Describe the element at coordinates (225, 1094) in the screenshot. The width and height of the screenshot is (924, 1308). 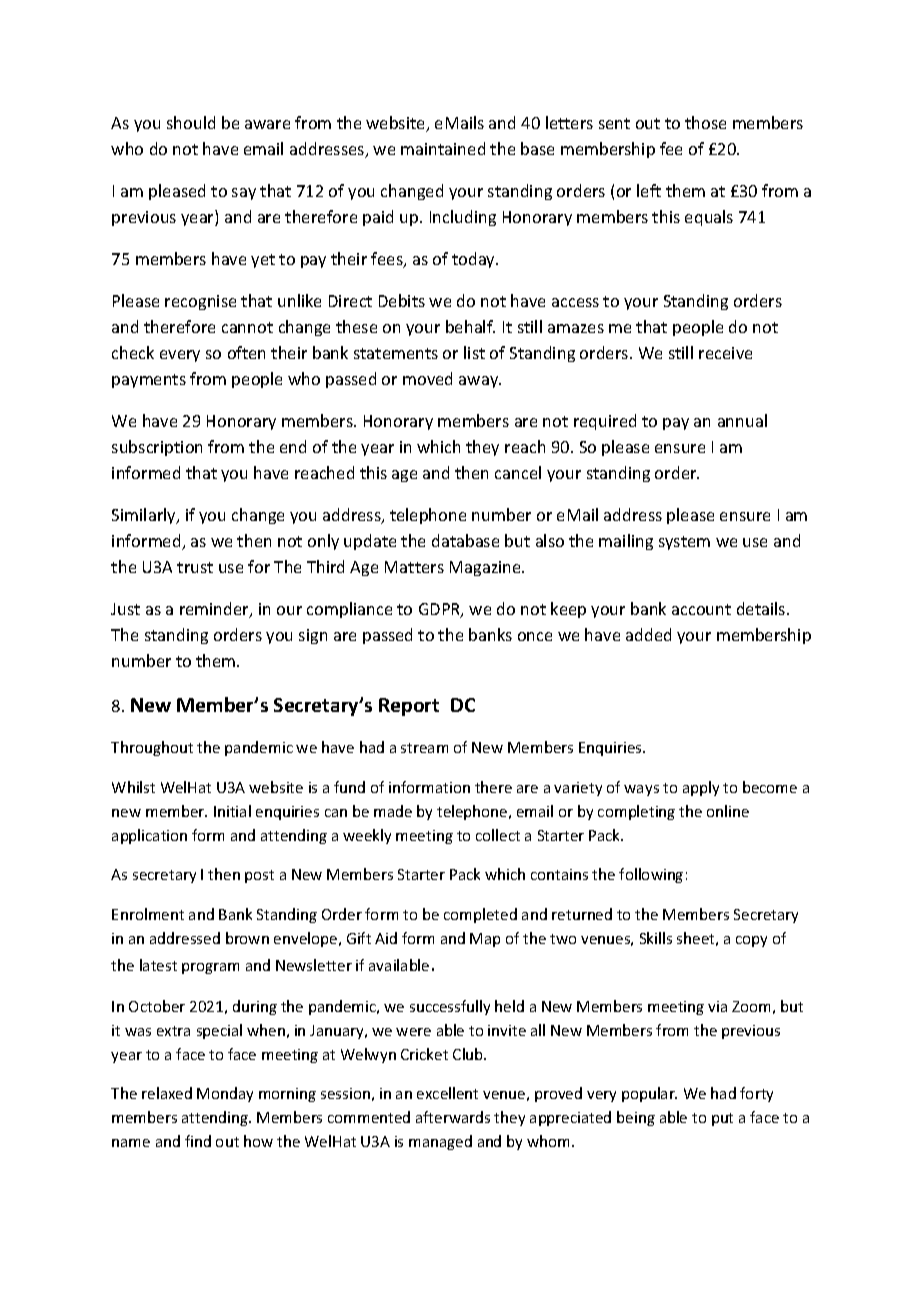
I see `Monday` at that location.
